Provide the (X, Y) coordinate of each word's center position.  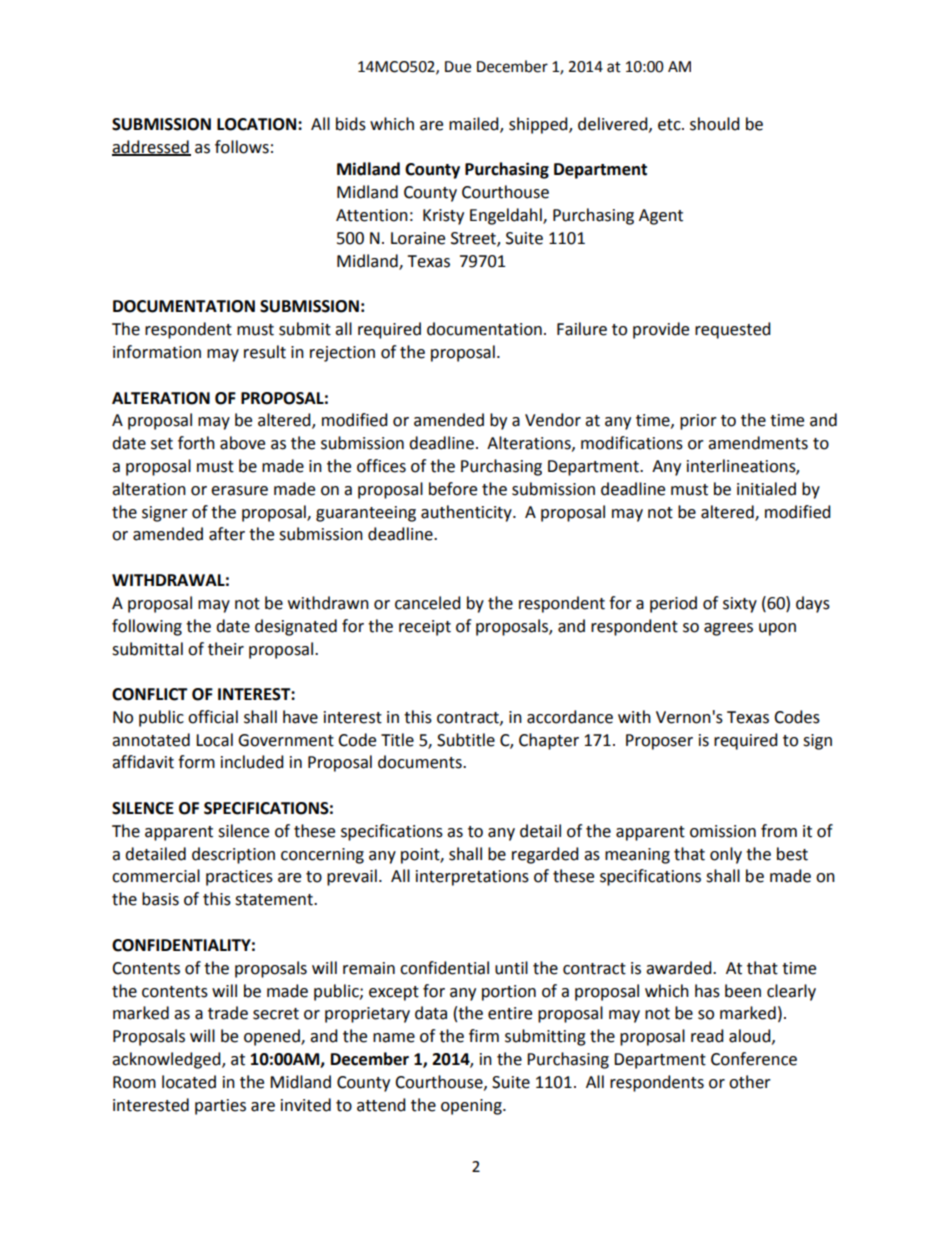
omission (723, 831)
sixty (740, 605)
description (233, 855)
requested (733, 330)
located (189, 1082)
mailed (475, 124)
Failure (582, 329)
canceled (428, 603)
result (265, 352)
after (227, 534)
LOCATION (258, 124)
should (715, 124)
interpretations (472, 878)
